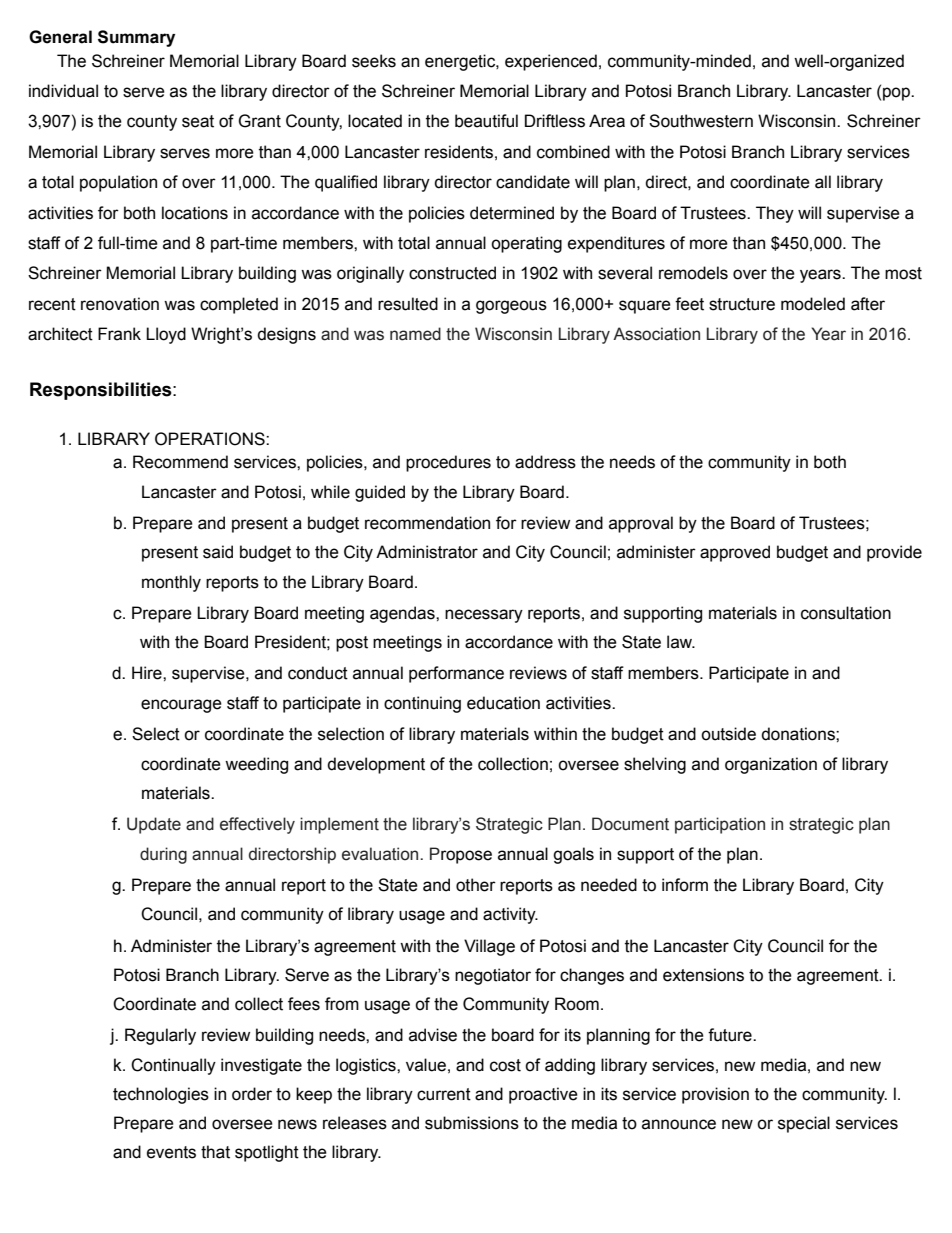  What do you see at coordinates (813, 304) in the screenshot?
I see `modeled` at bounding box center [813, 304].
